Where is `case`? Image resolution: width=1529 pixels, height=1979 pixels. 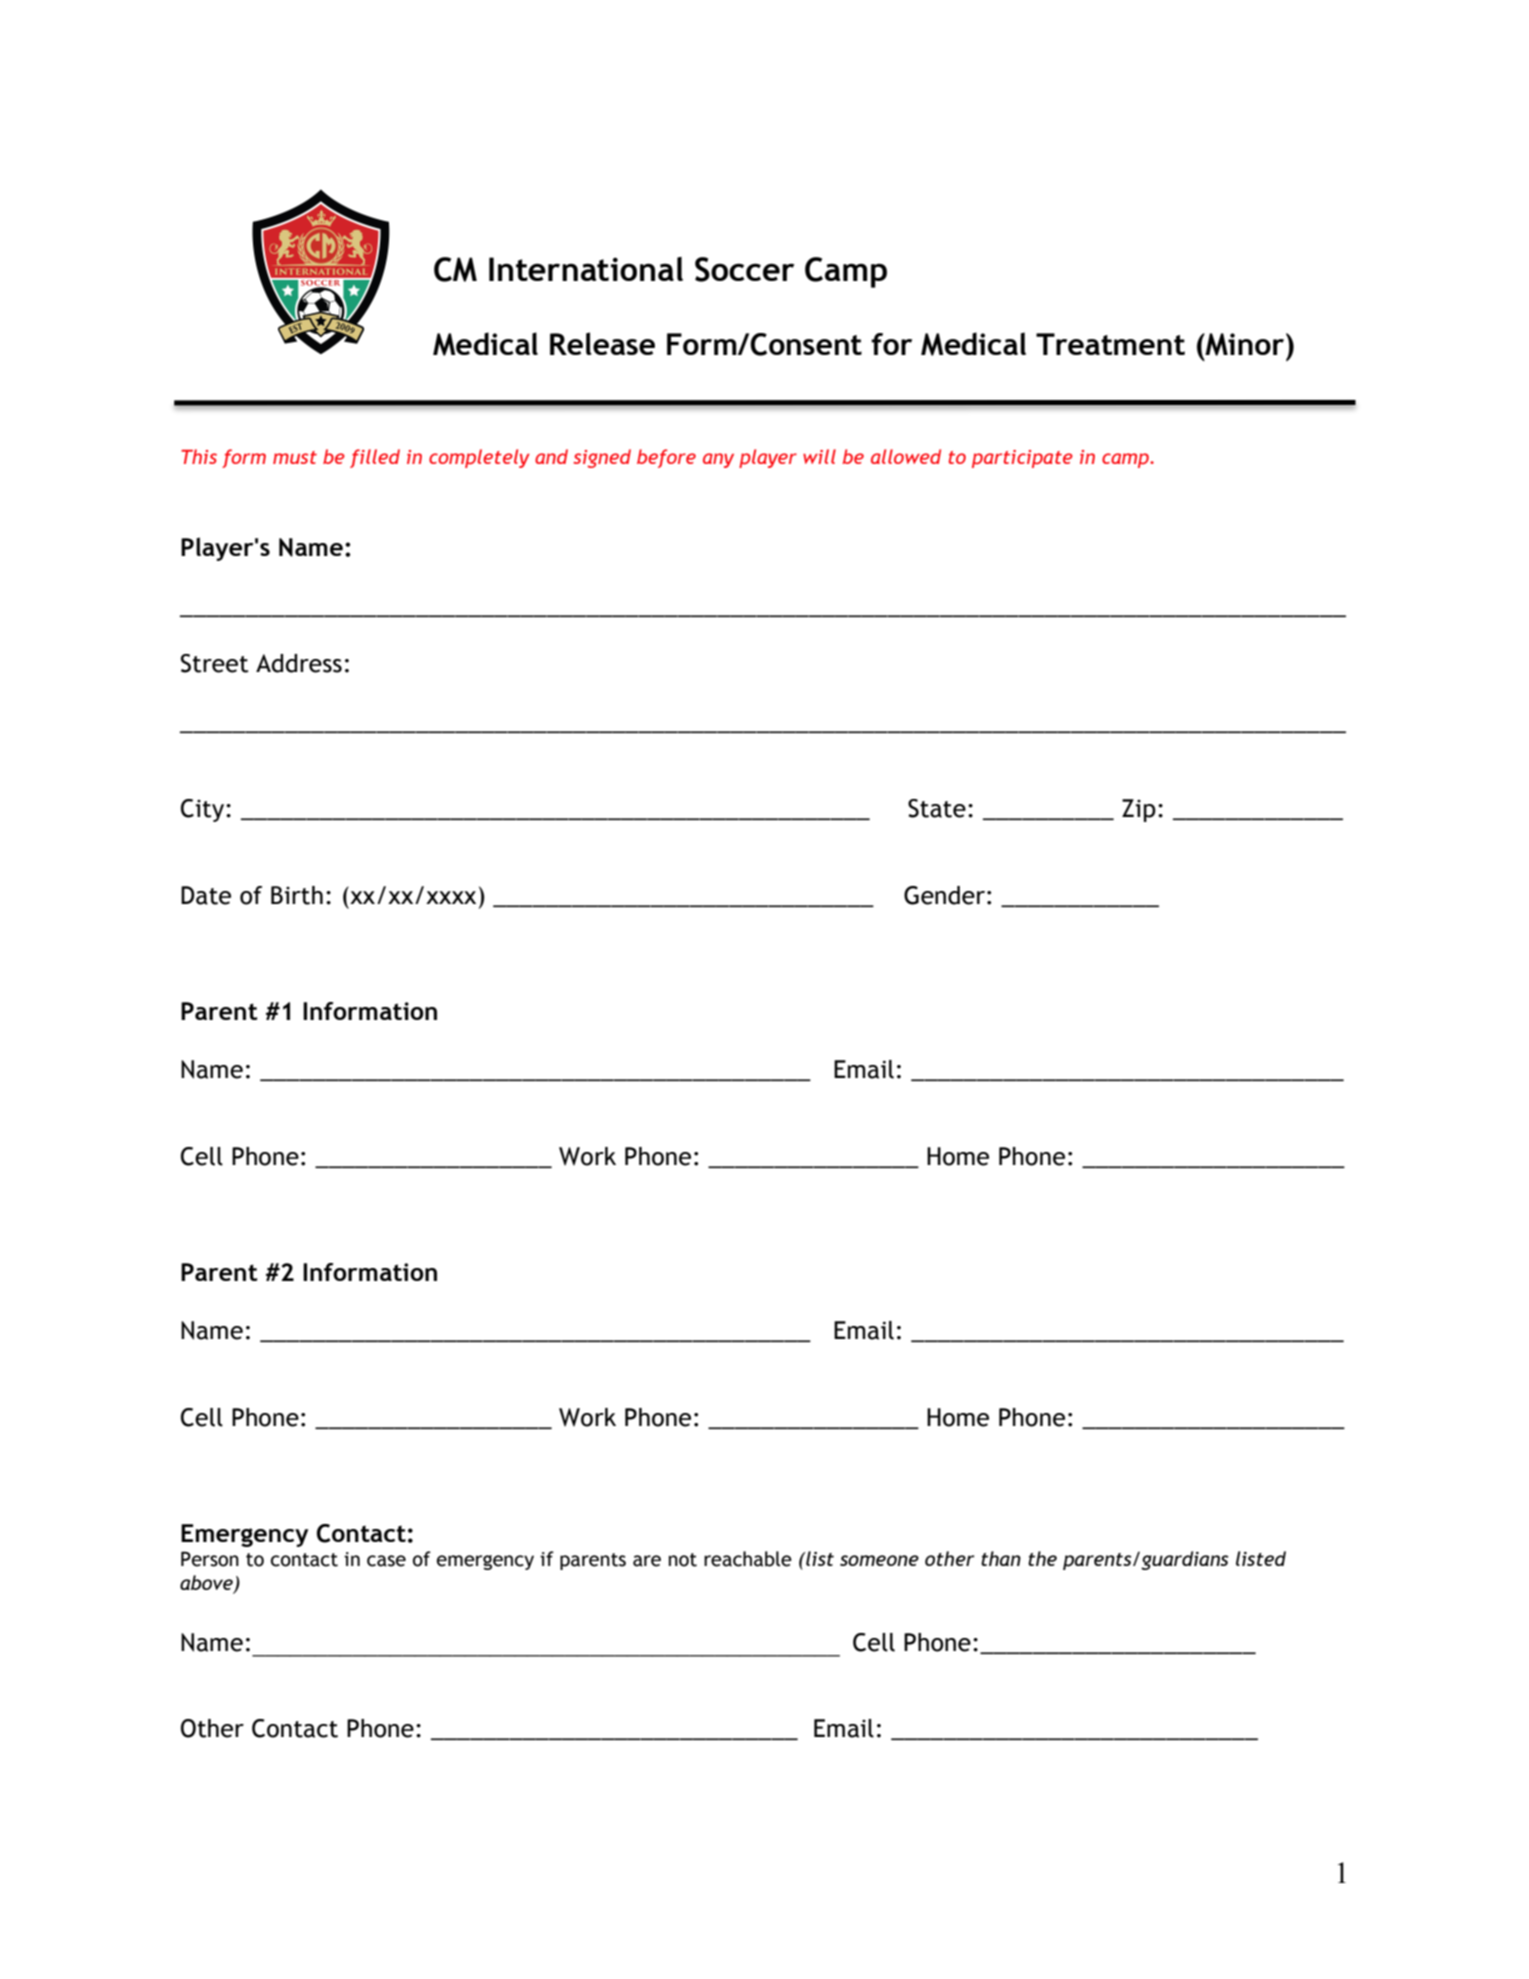
case is located at coordinates (386, 1561).
